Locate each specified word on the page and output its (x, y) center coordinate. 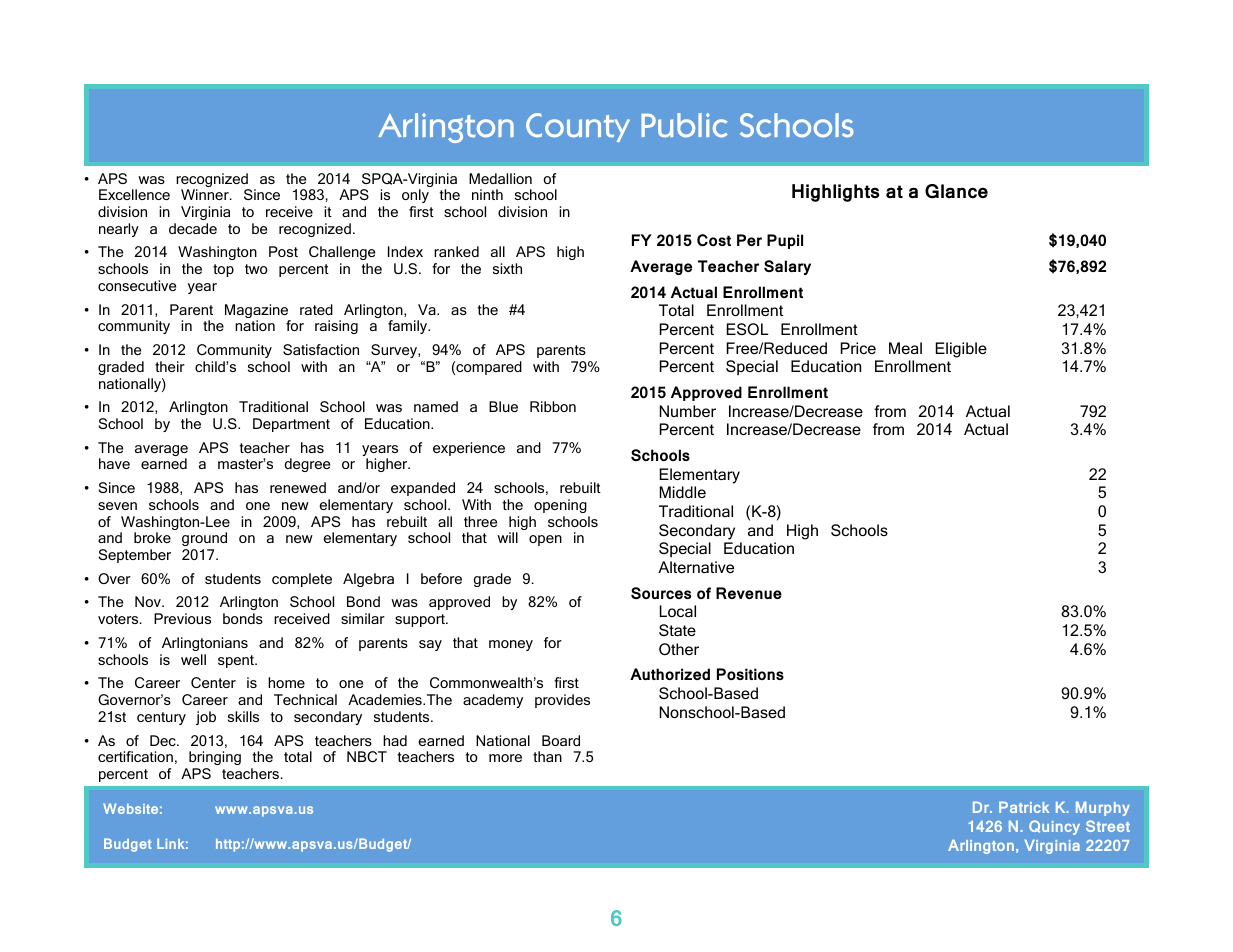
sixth (507, 268)
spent (237, 661)
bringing (215, 758)
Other (679, 649)
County (578, 127)
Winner (206, 194)
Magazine (258, 312)
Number (688, 411)
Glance (956, 191)
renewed (298, 487)
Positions (750, 674)
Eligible (961, 350)
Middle (683, 492)
